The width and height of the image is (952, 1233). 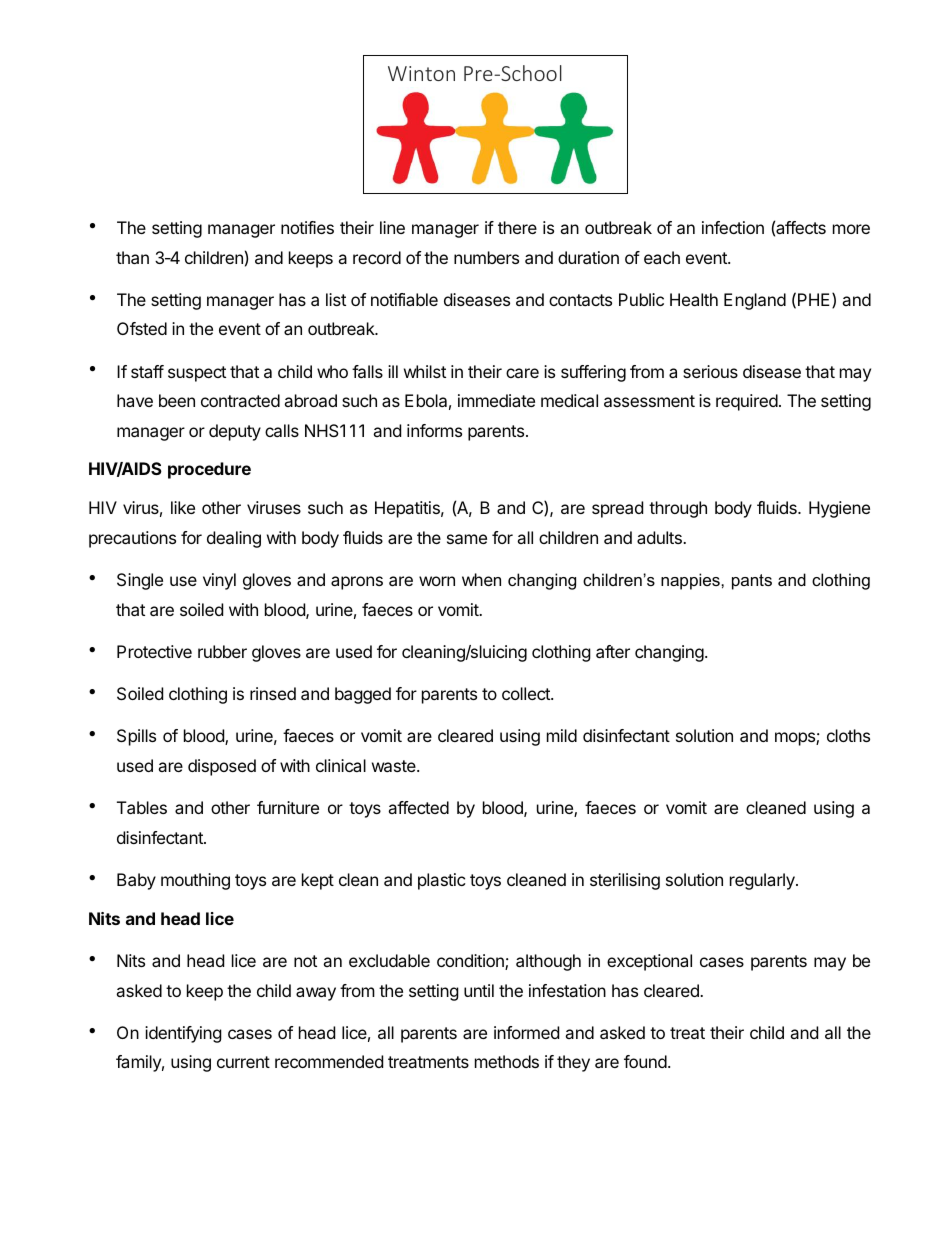 I want to click on suspect, so click(x=197, y=374).
